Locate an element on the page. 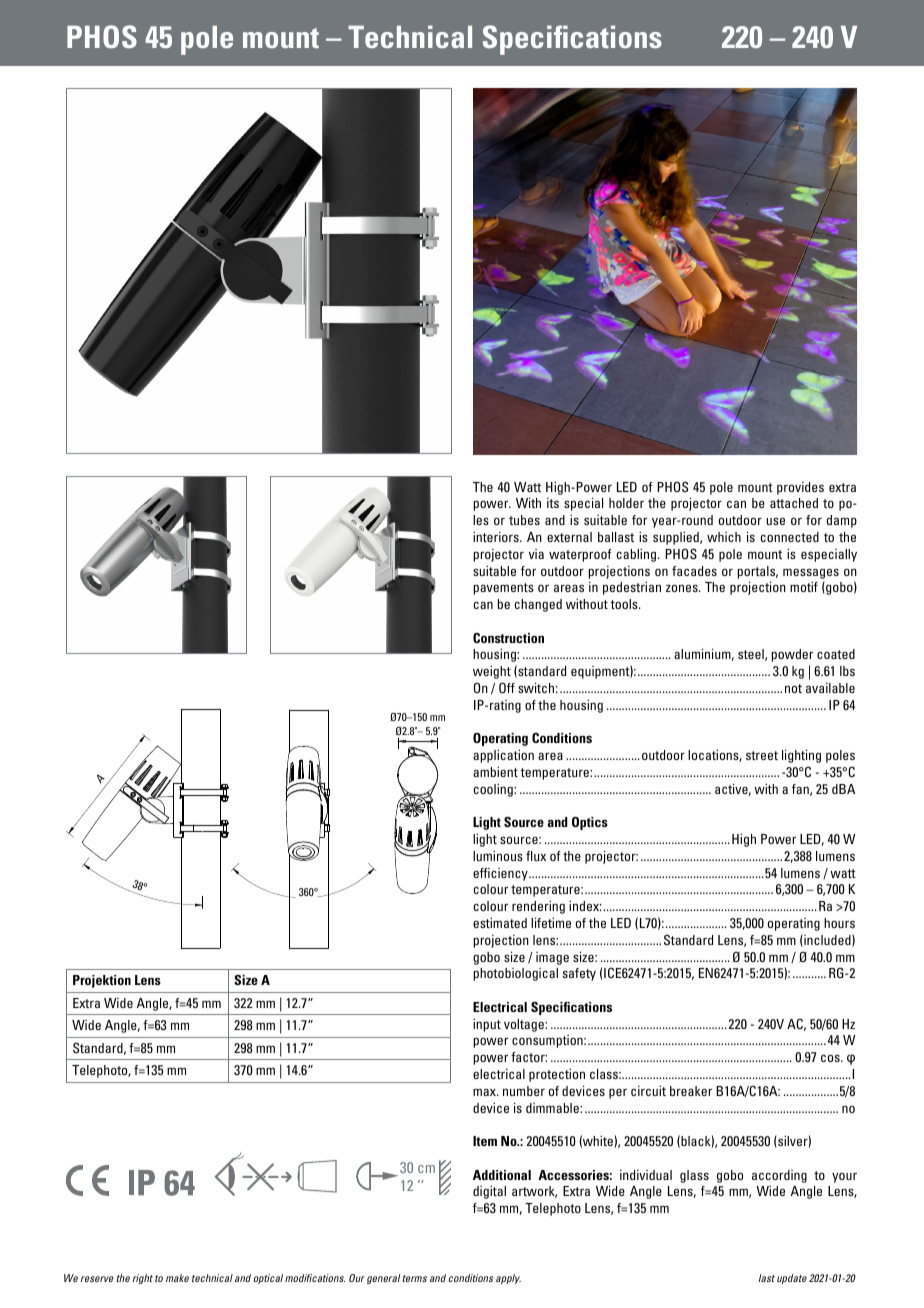 This image has width=924, height=1308. hours is located at coordinates (839, 923).
